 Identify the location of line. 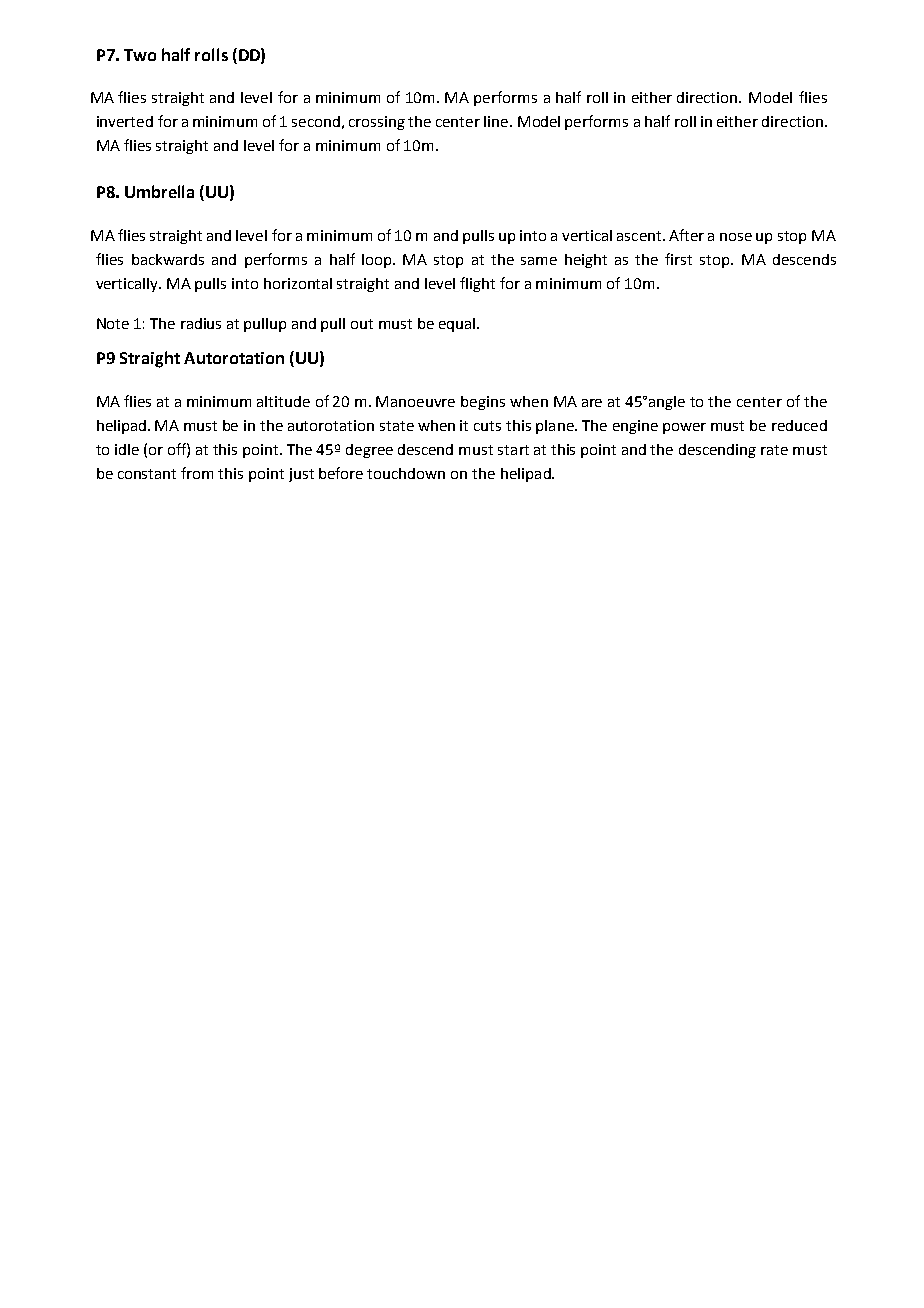
(497, 121).
